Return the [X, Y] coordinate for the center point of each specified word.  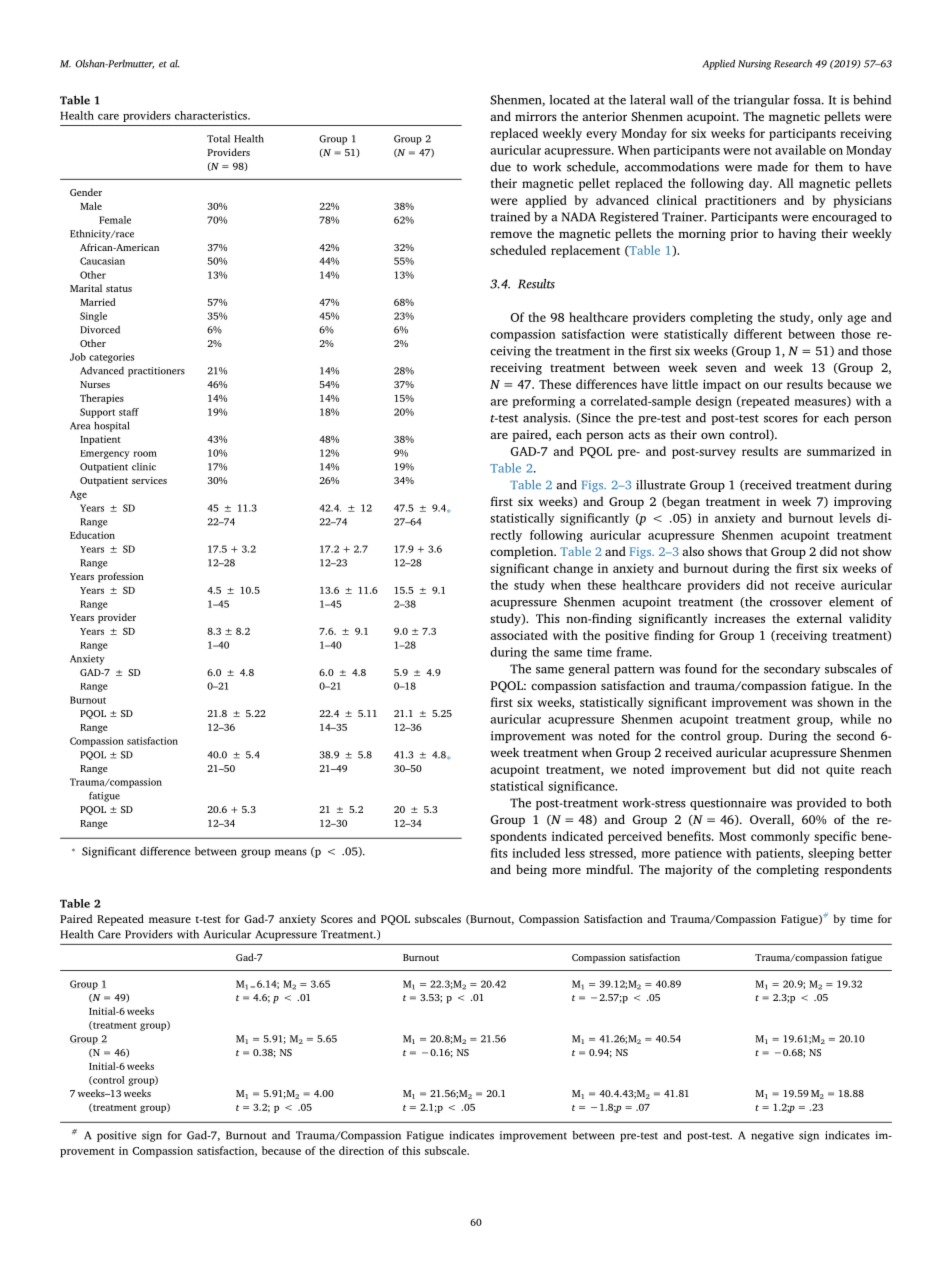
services [149, 480]
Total [218, 139]
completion [523, 552]
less [575, 853]
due [500, 167]
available [800, 150]
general [588, 670]
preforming [544, 402]
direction [361, 1150]
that [757, 551]
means [291, 852]
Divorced [100, 330]
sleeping [831, 854]
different [758, 334]
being [531, 870]
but [762, 769]
